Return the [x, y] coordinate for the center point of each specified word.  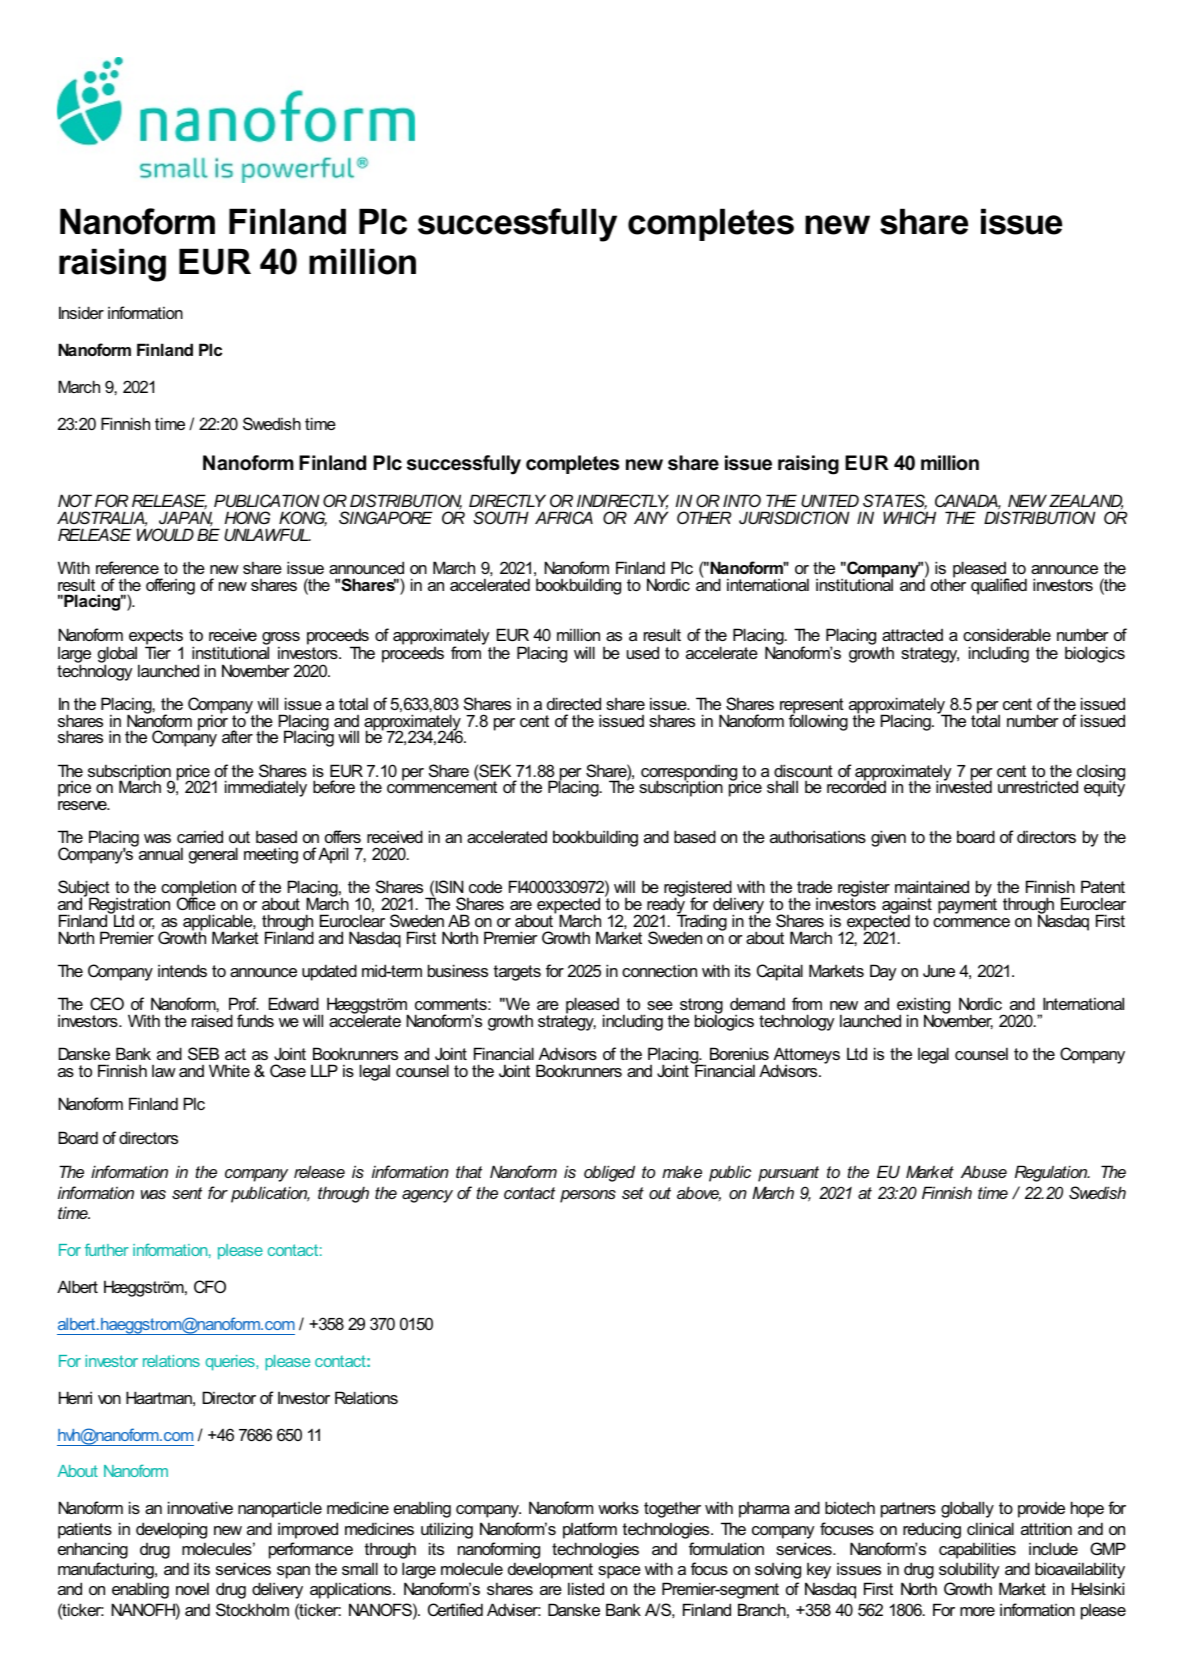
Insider [81, 312]
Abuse [984, 1171]
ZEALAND [1086, 501]
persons [588, 1196]
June [939, 970]
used [643, 652]
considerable [1007, 634]
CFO [210, 1286]
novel [192, 1588]
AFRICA [564, 517]
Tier [158, 651]
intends [182, 970]
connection [659, 970]
